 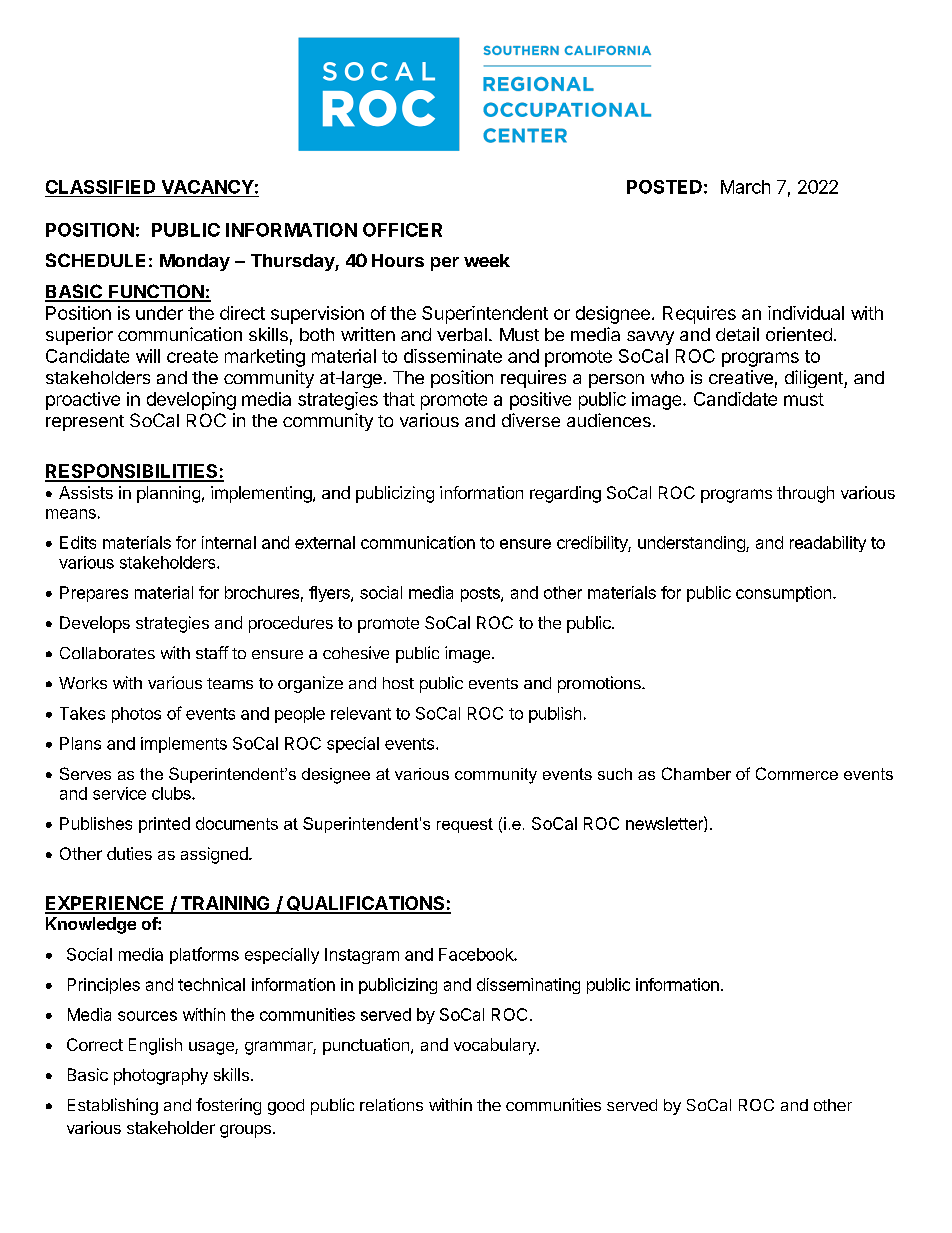 I want to click on relations, so click(x=391, y=1104).
